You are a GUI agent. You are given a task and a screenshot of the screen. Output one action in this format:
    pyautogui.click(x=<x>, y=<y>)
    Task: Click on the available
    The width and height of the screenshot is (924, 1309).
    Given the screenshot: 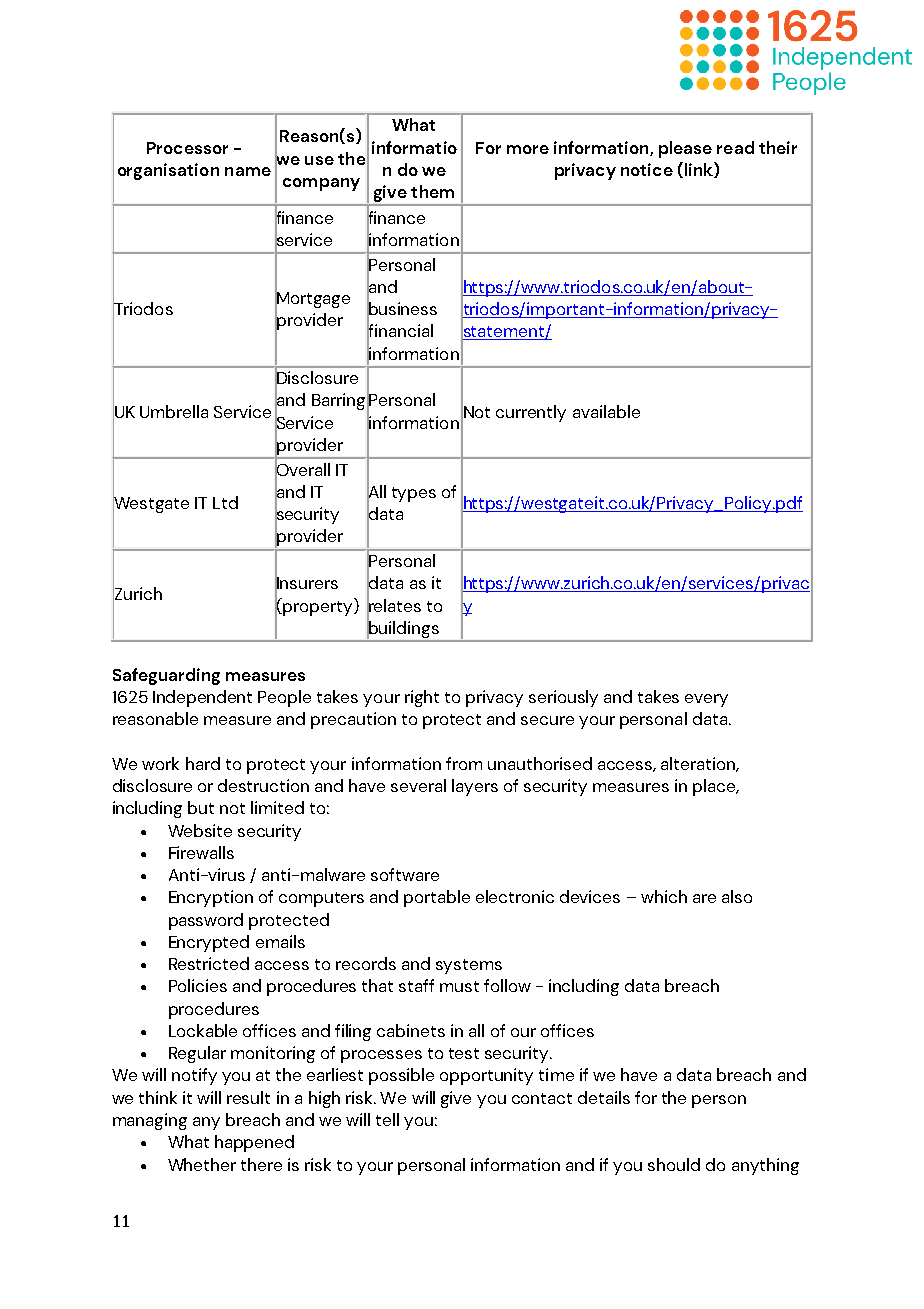 What is the action you would take?
    pyautogui.click(x=606, y=411)
